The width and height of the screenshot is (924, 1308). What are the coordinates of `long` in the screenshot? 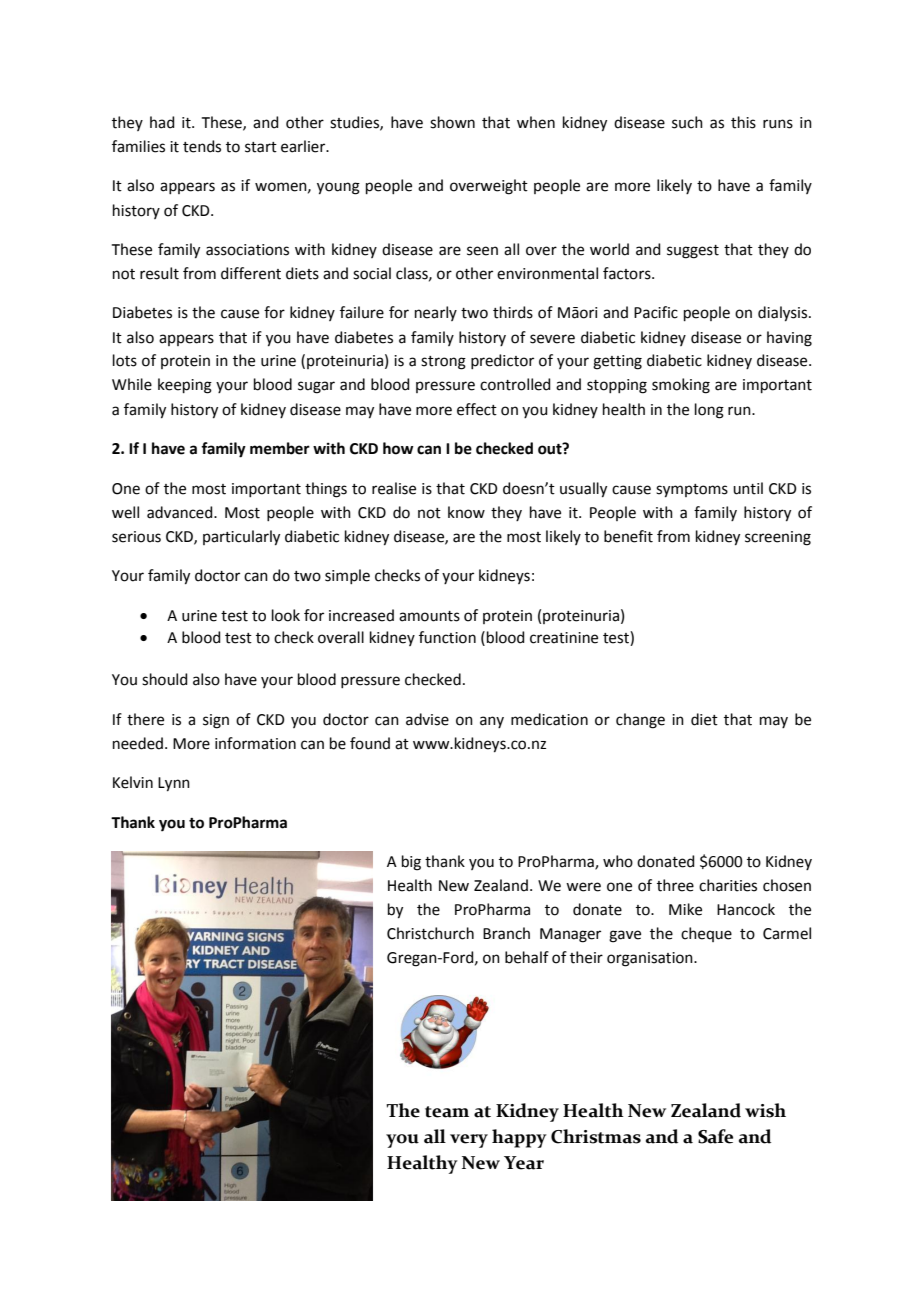 It's located at (709, 411).
